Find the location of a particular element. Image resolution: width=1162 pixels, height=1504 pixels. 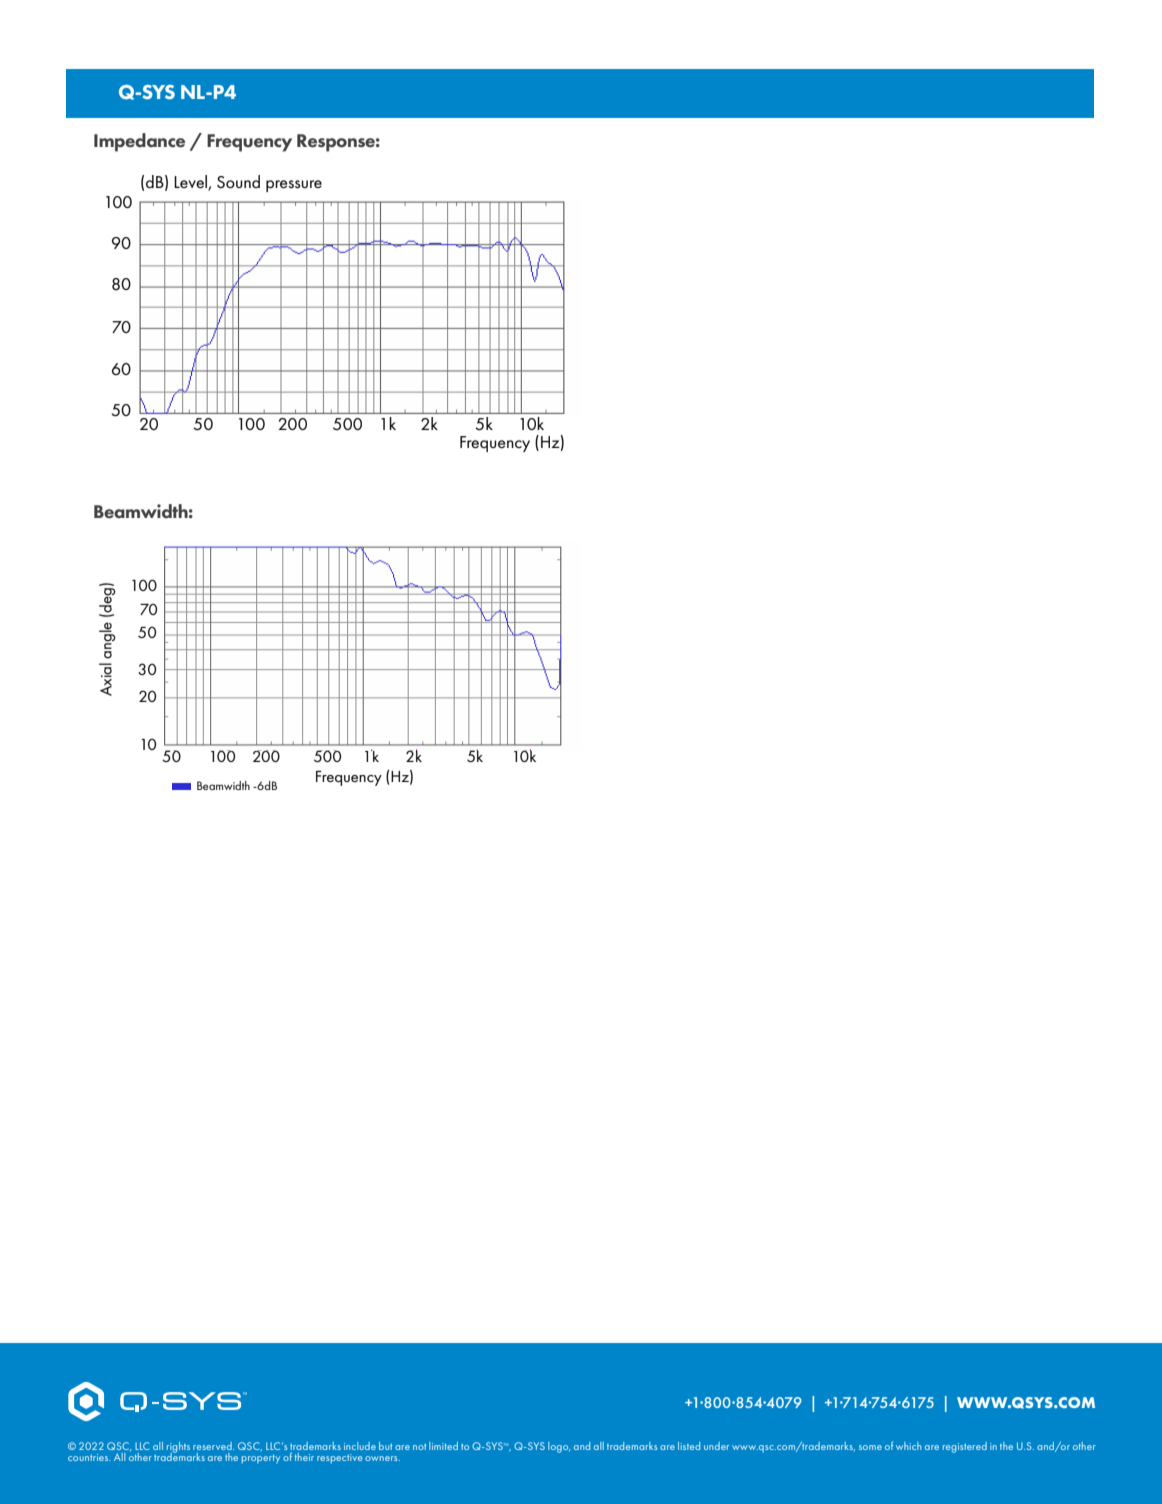

reserved is located at coordinates (213, 1446).
